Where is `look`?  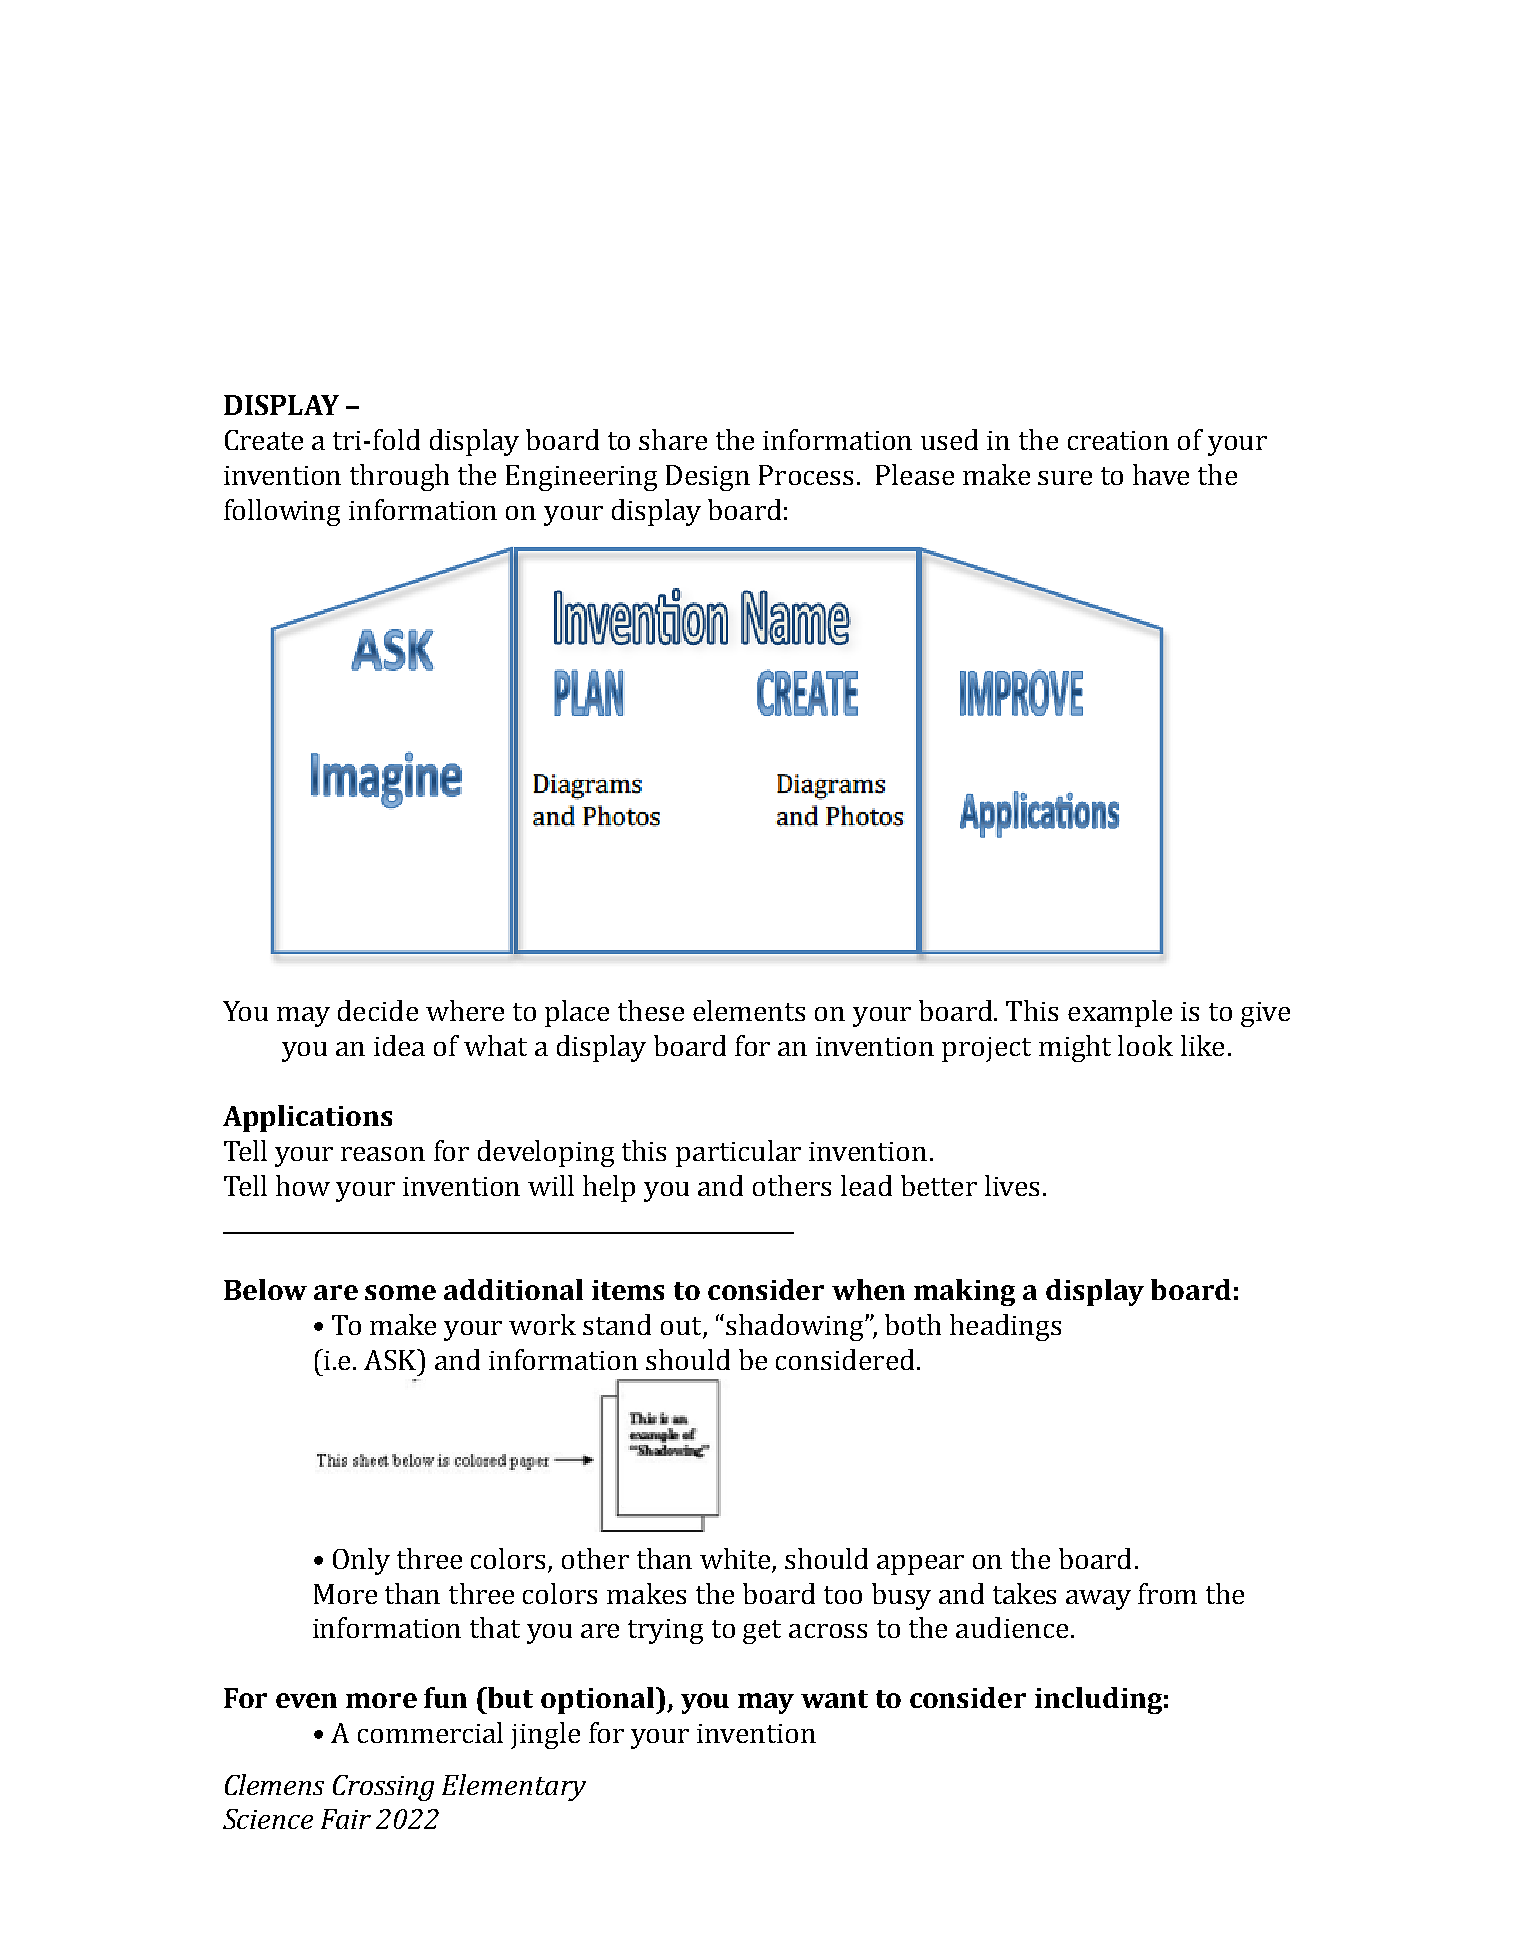
look is located at coordinates (1145, 1045).
